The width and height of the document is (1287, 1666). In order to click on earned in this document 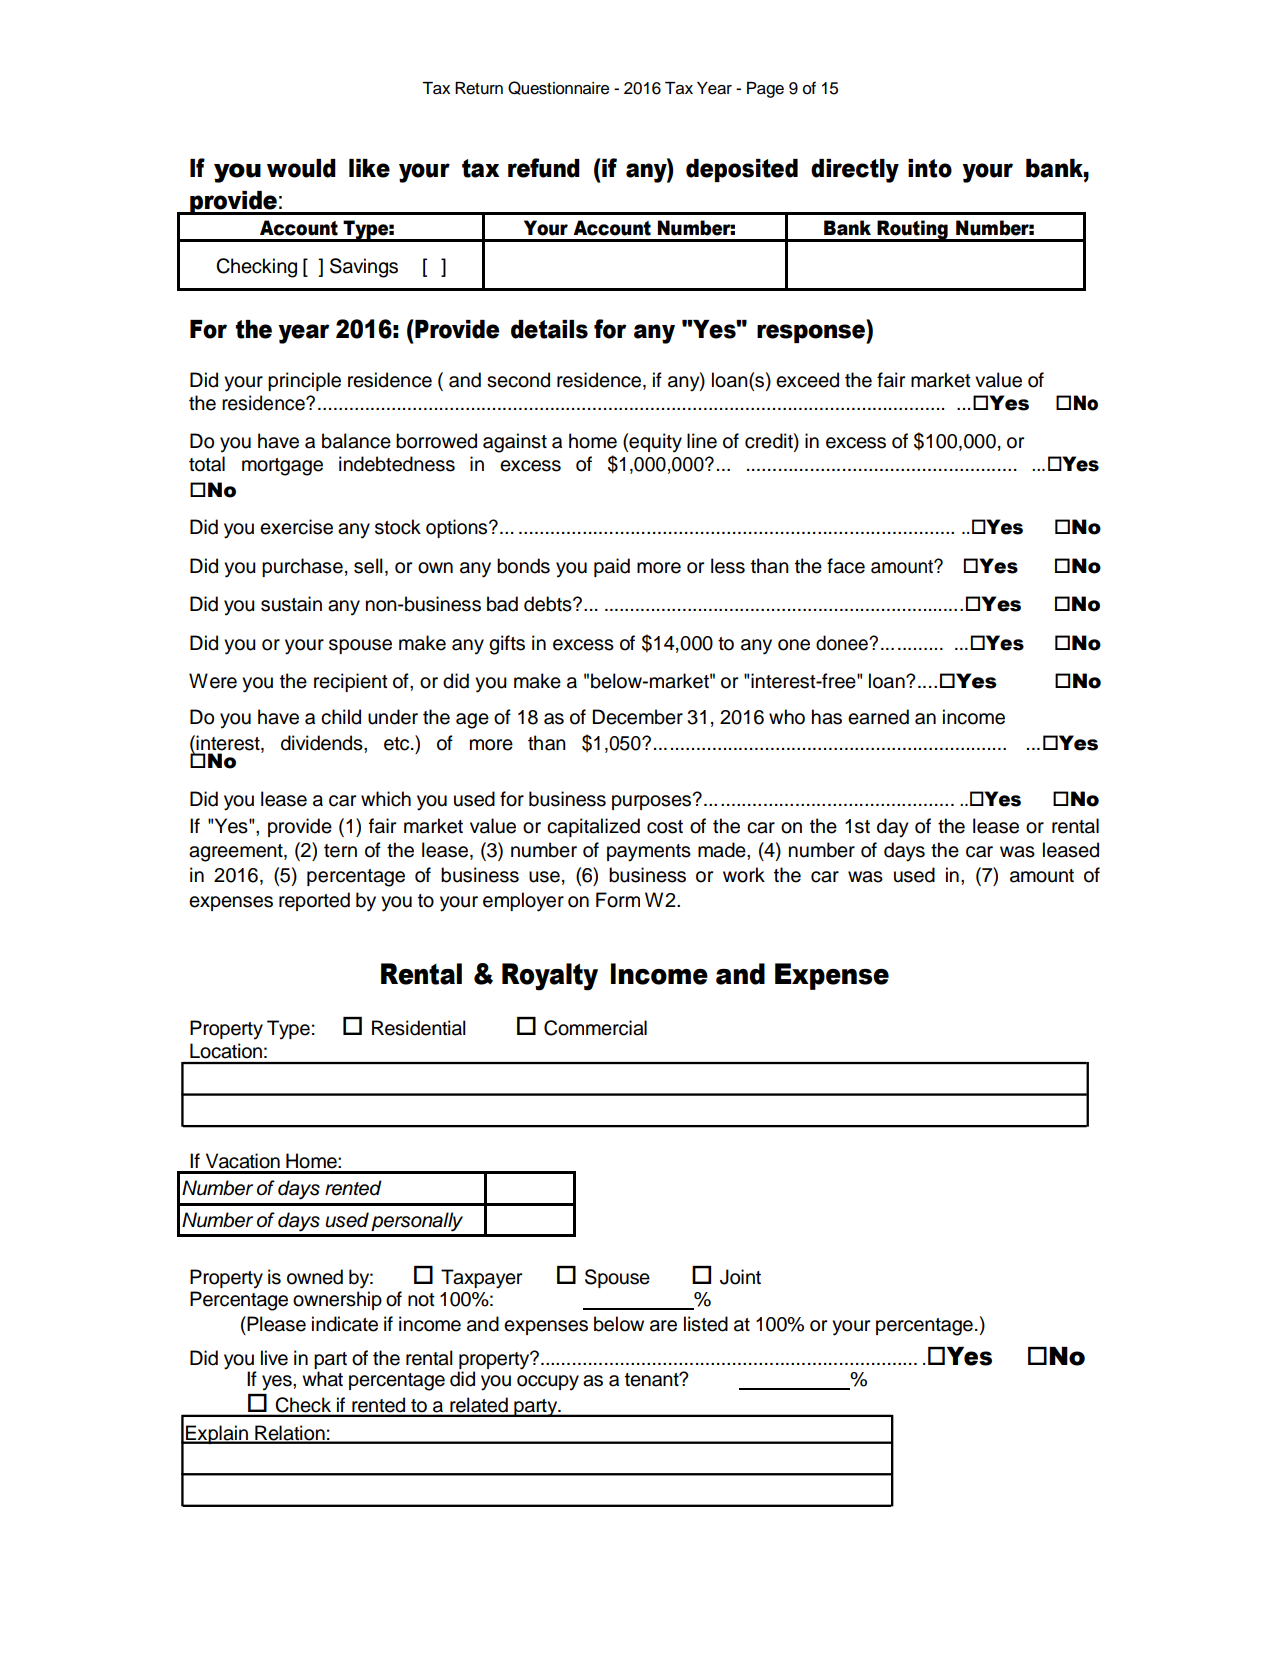, I will do `click(878, 717)`.
